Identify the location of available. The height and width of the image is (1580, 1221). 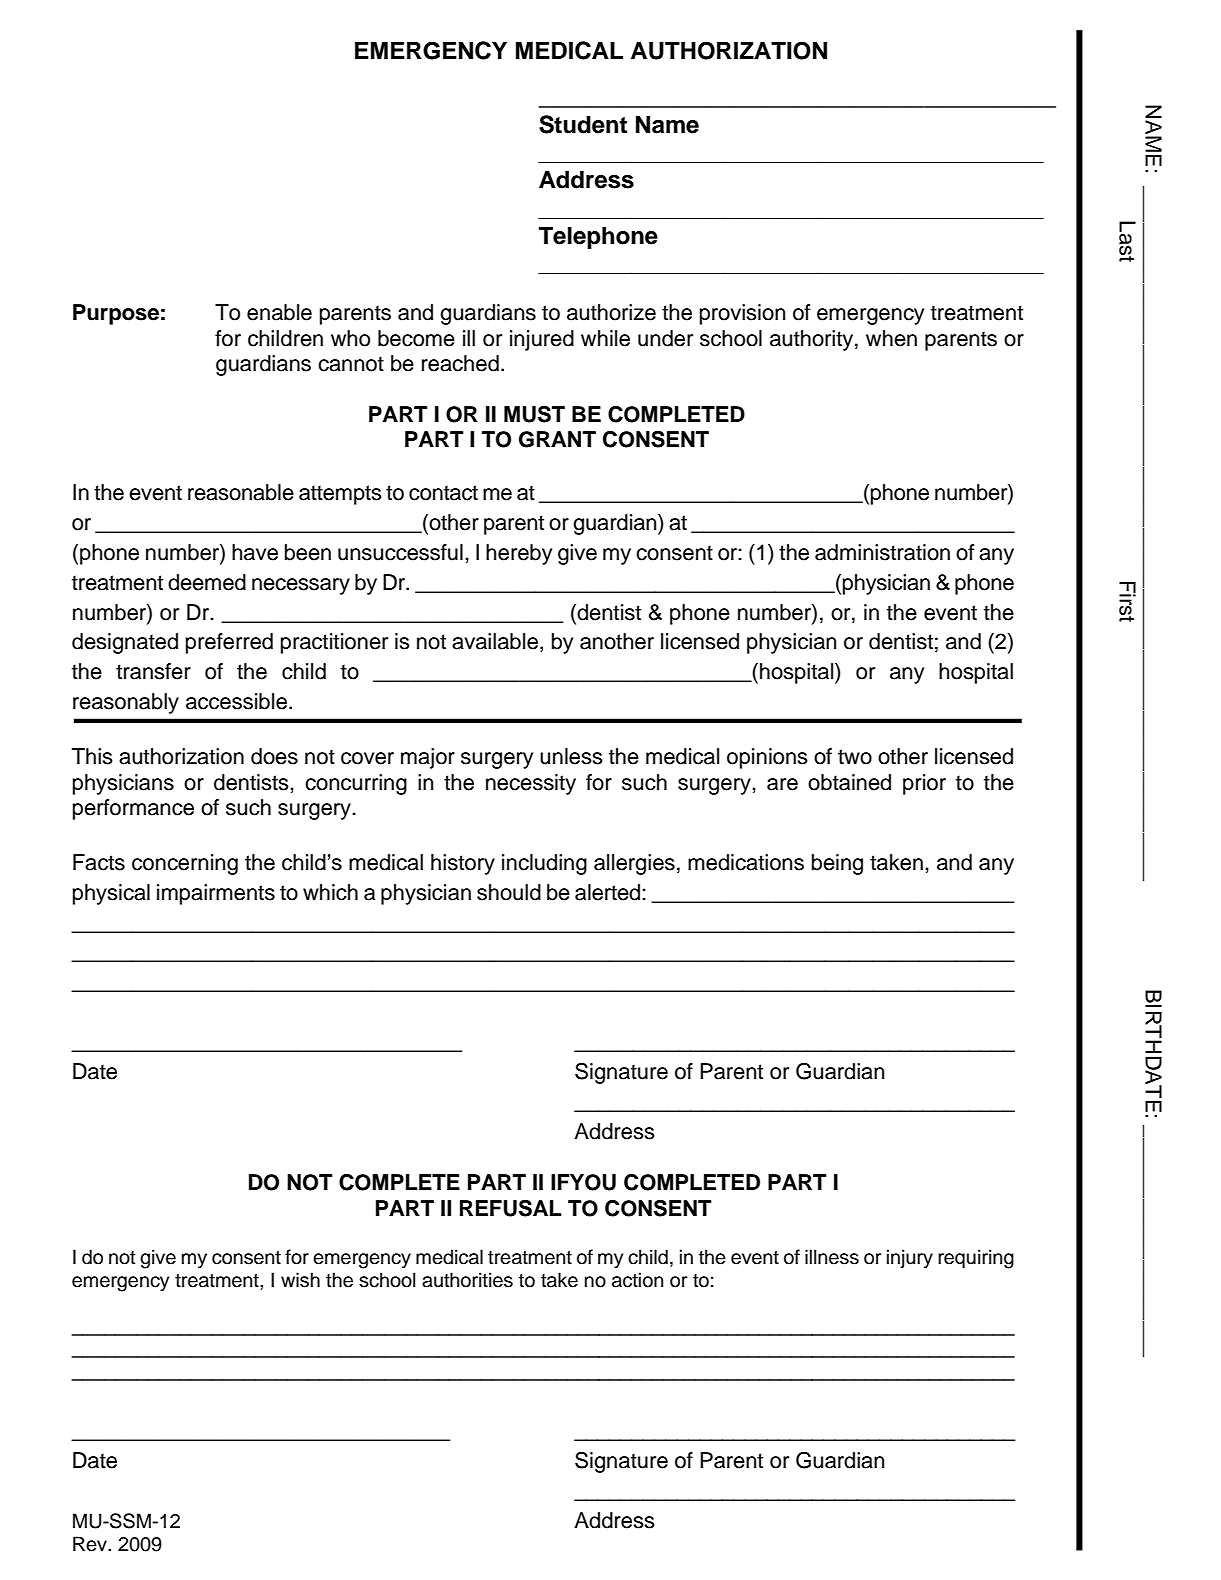
(495, 641).
